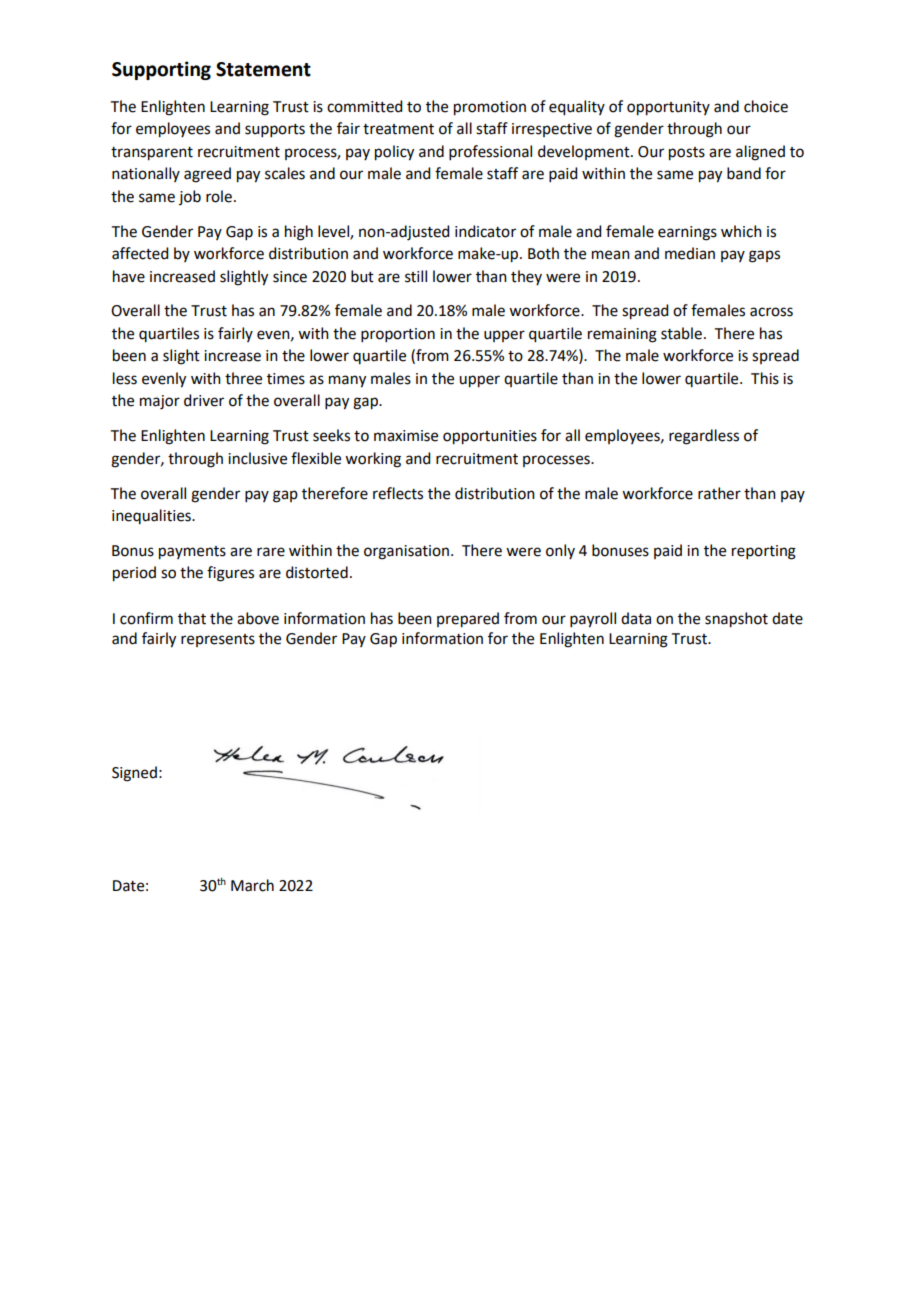 Image resolution: width=924 pixels, height=1308 pixels. What do you see at coordinates (719, 493) in the page?
I see `rather` at bounding box center [719, 493].
